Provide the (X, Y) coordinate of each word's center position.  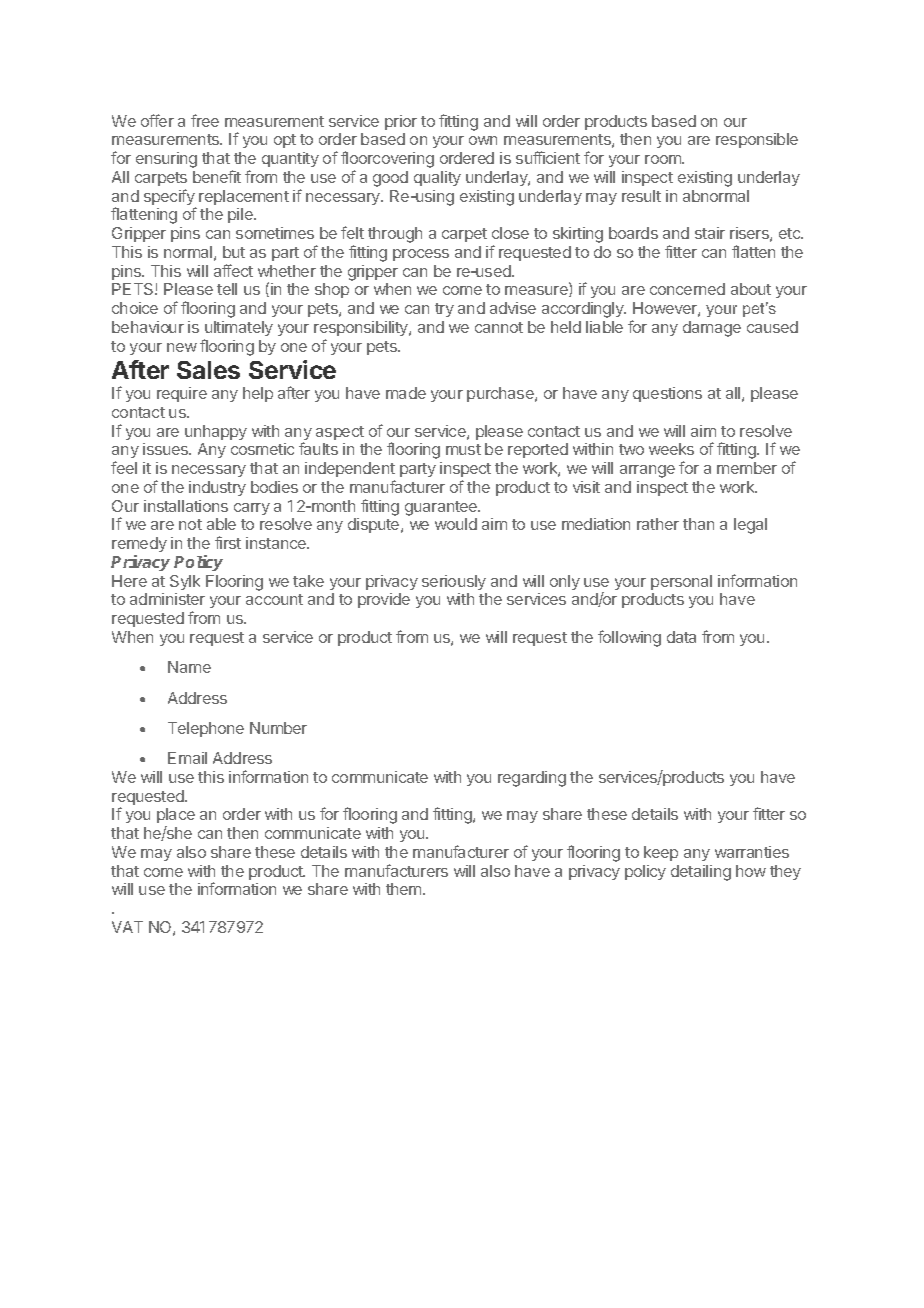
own (483, 140)
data (681, 637)
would (456, 524)
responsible (757, 140)
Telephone (206, 729)
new (182, 347)
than (698, 524)
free (205, 120)
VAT (127, 927)
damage (712, 329)
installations (186, 506)
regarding (532, 779)
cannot (499, 327)
